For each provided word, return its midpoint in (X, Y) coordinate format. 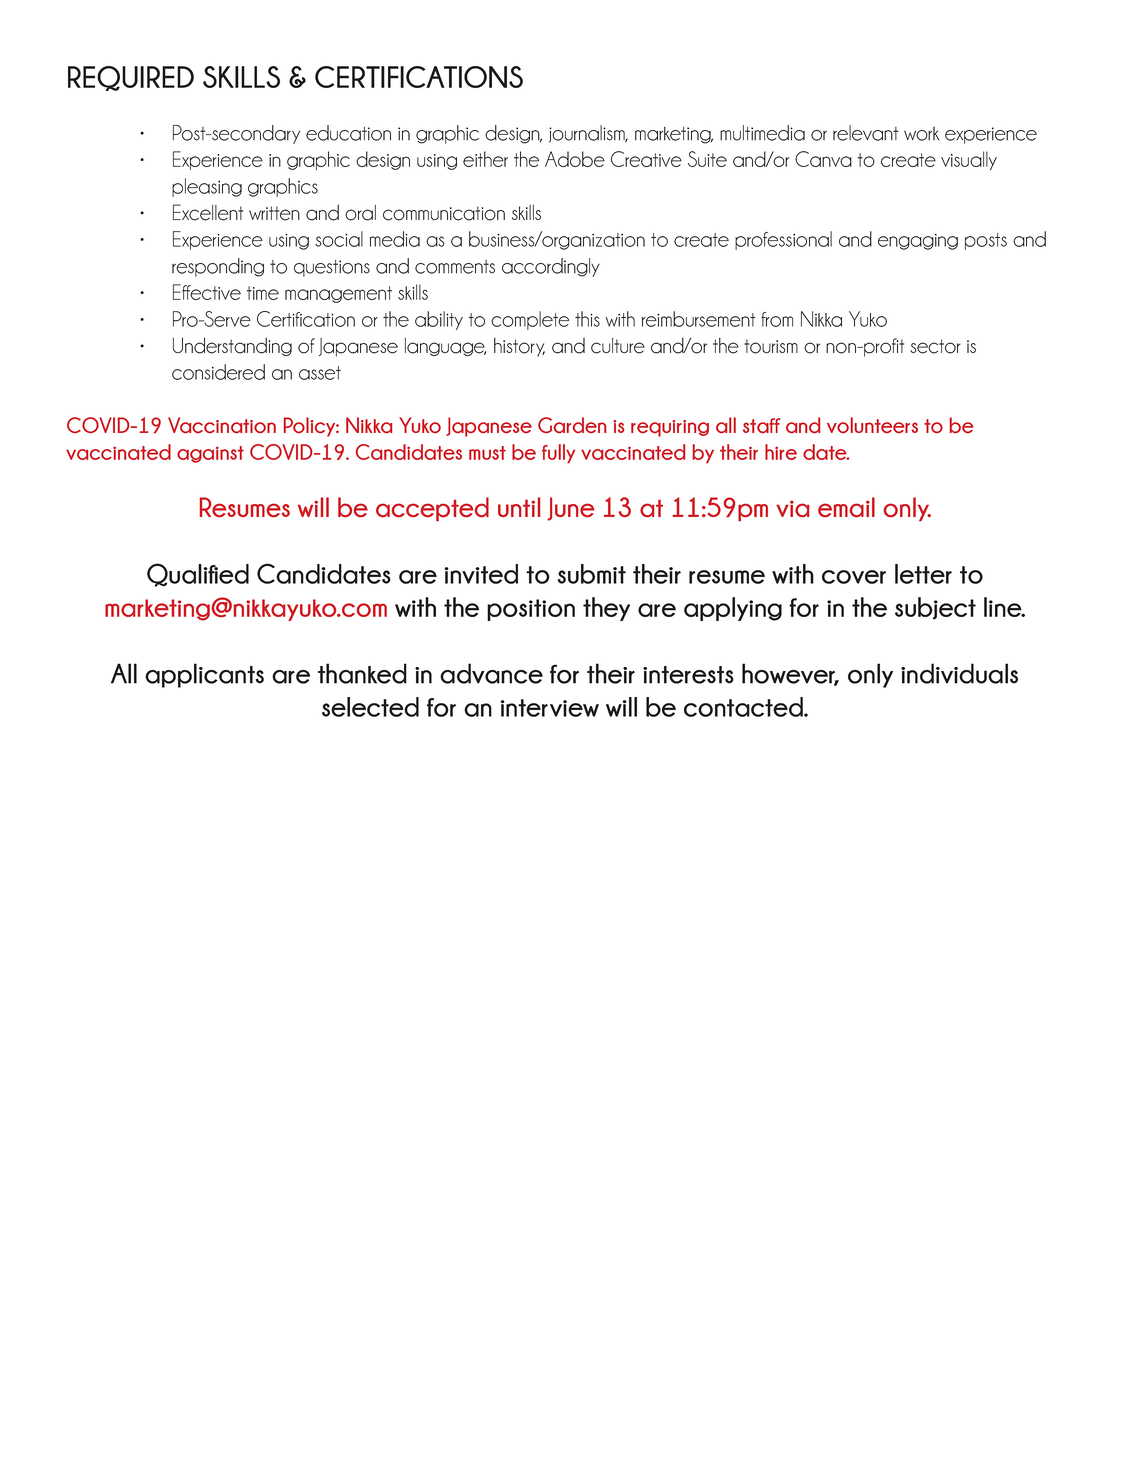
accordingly (551, 267)
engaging (918, 242)
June (571, 509)
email (846, 507)
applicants (204, 675)
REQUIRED (131, 78)
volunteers (872, 425)
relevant (865, 133)
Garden (572, 425)
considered (218, 372)
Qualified (198, 575)
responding (218, 267)
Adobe (575, 159)
